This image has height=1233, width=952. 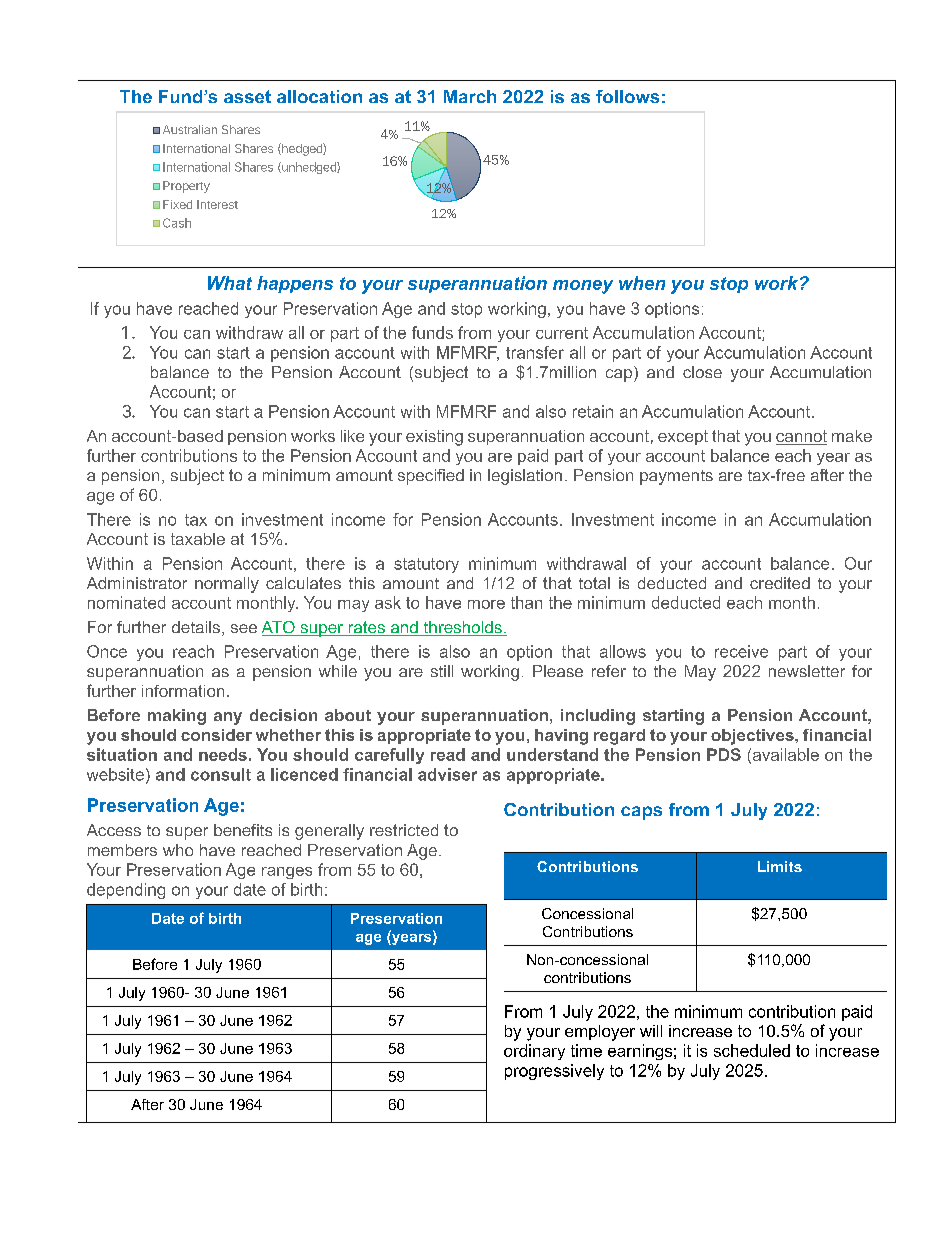 What do you see at coordinates (352, 436) in the image?
I see `like` at bounding box center [352, 436].
